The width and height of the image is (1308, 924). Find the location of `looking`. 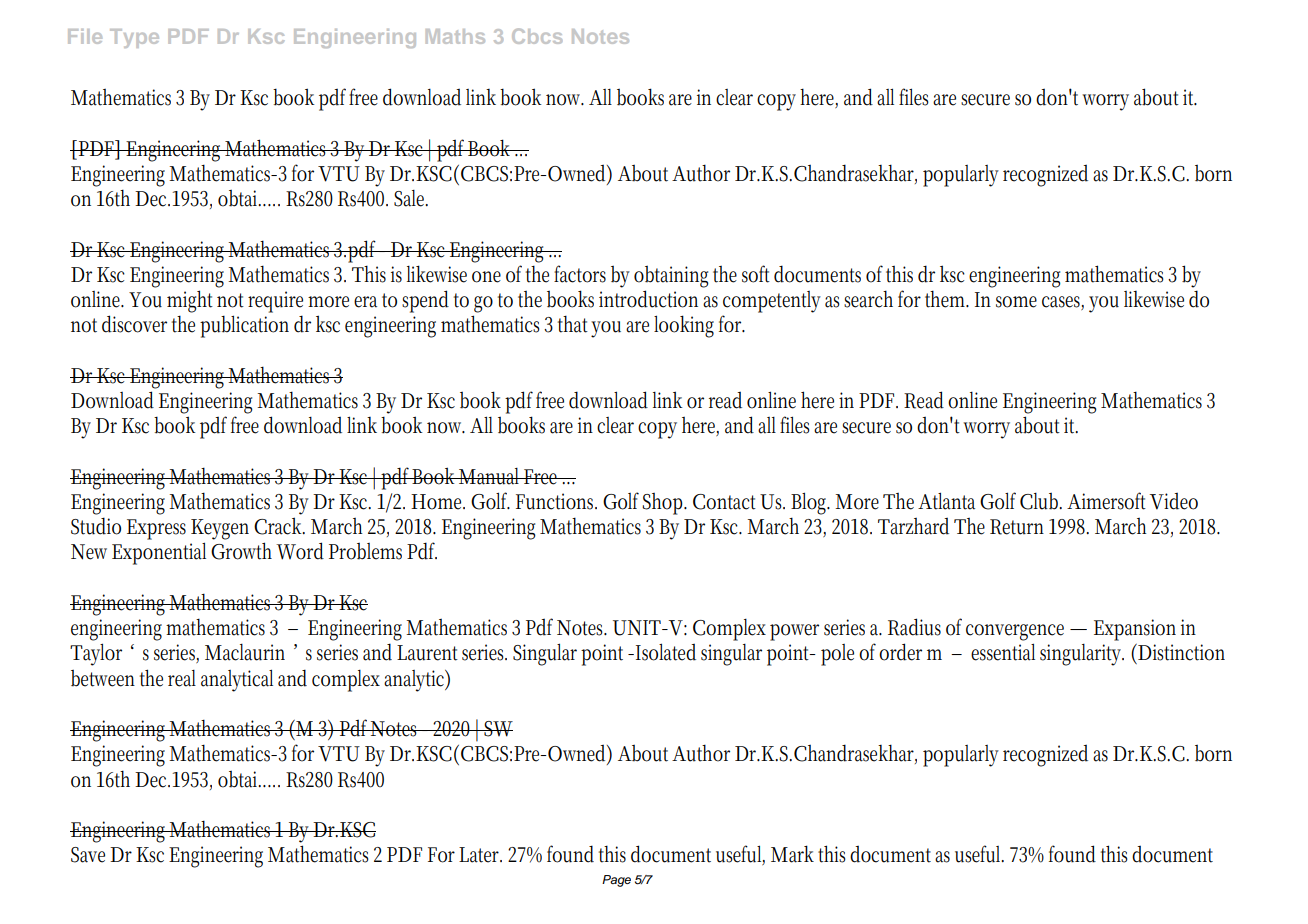

looking is located at coordinates (684, 326).
